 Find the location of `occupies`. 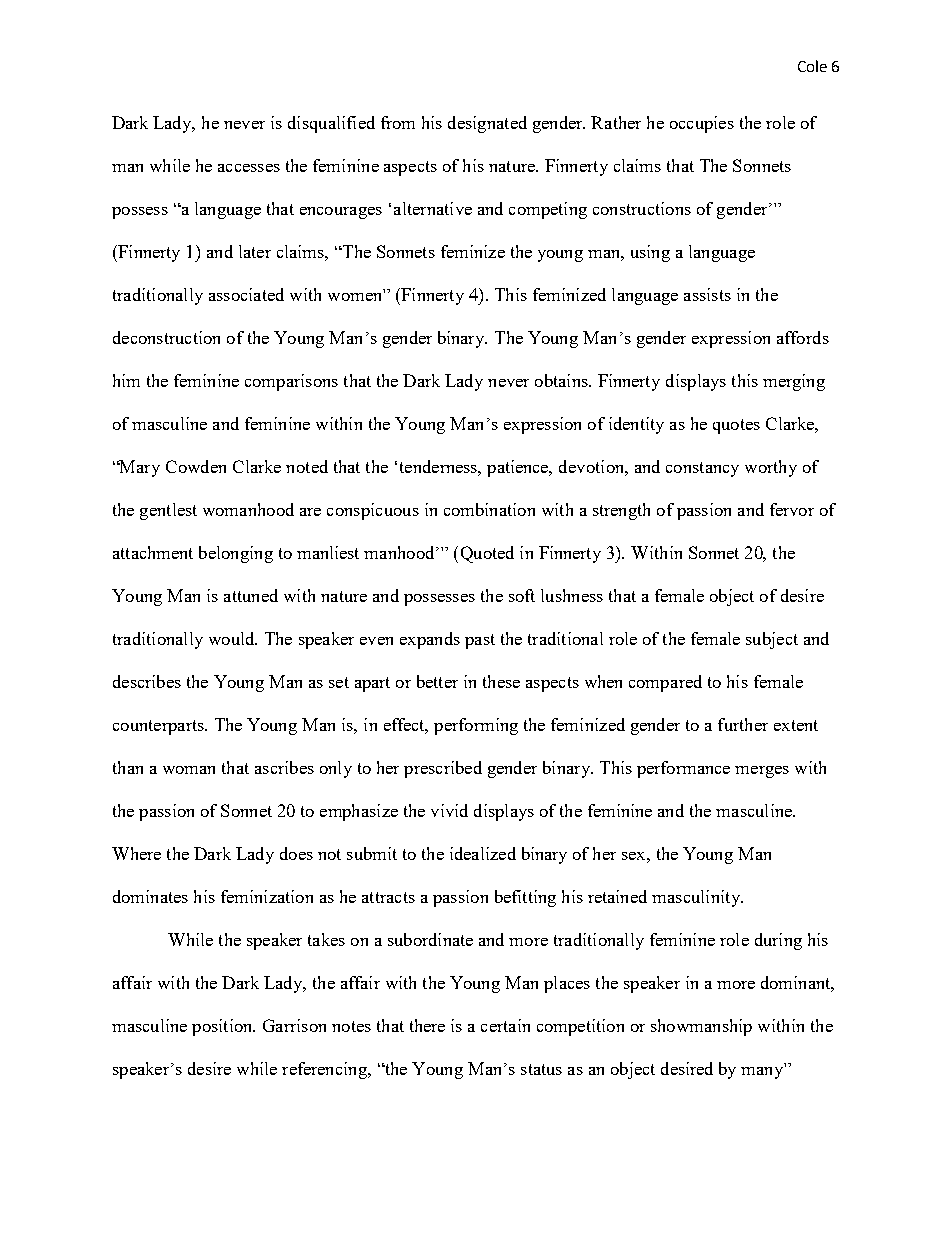

occupies is located at coordinates (702, 124).
